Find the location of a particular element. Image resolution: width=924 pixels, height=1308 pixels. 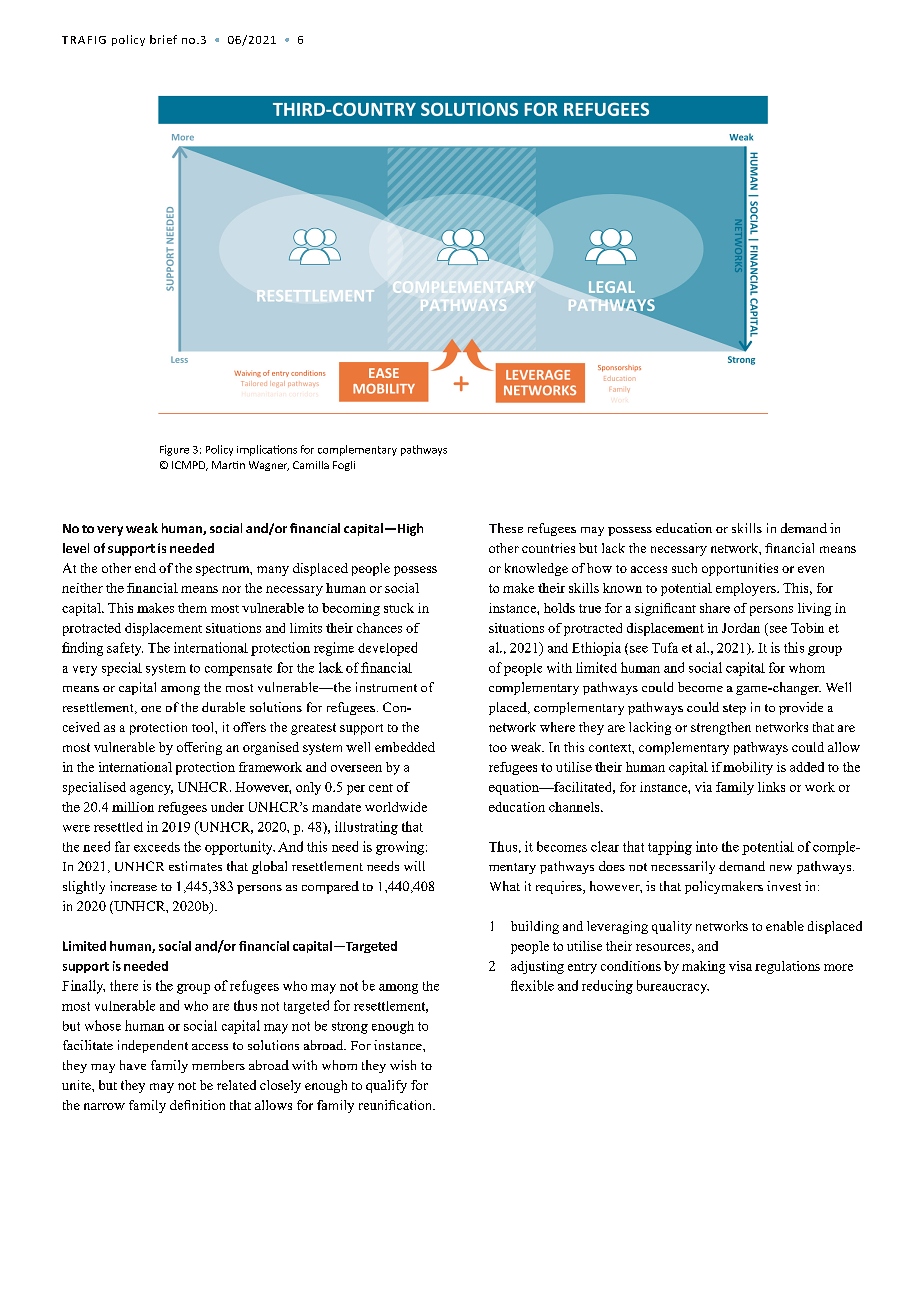

Camilla is located at coordinates (311, 465).
